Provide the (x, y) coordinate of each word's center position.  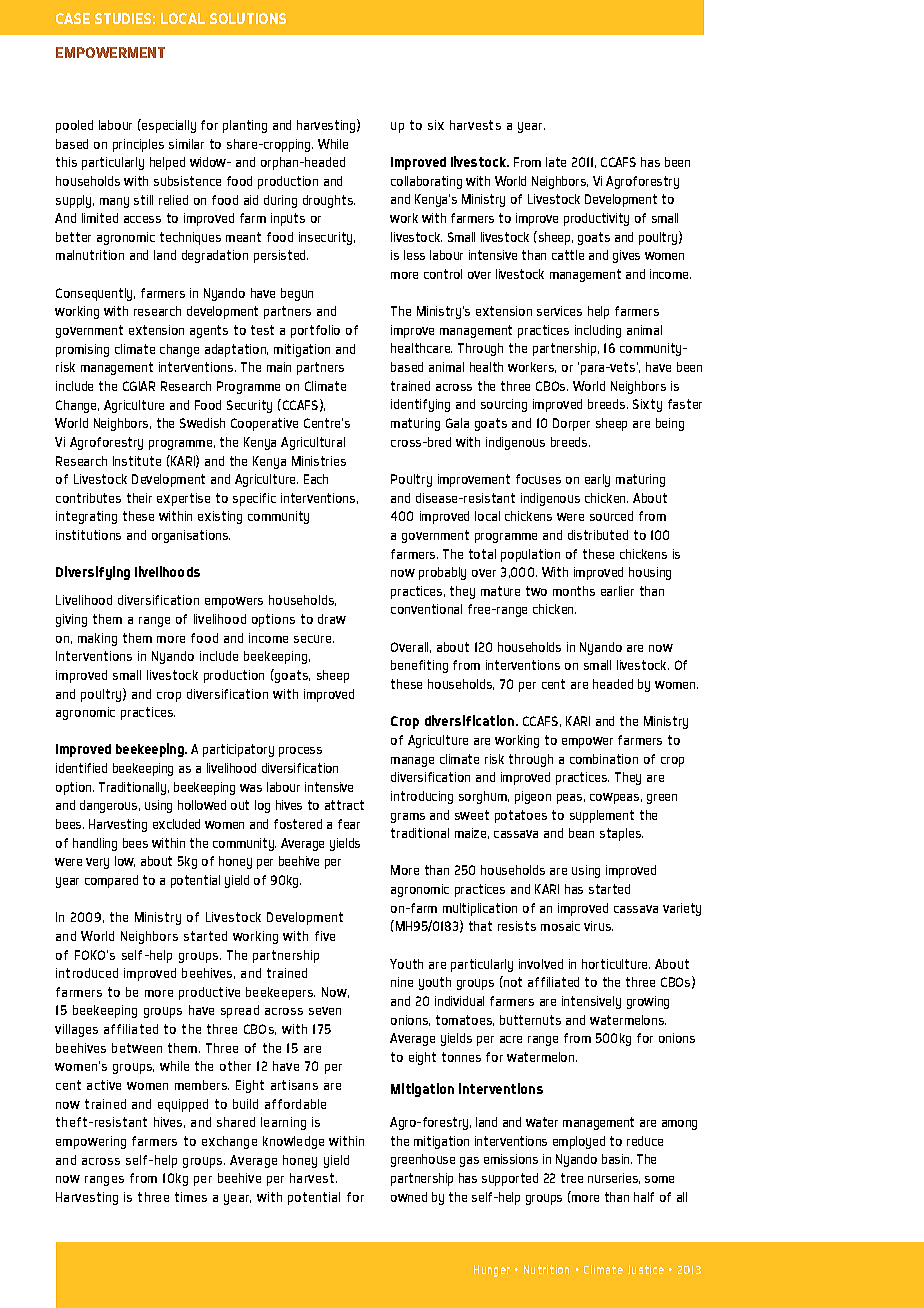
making (97, 639)
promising (82, 350)
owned (409, 1197)
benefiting (419, 666)
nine (402, 982)
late (556, 162)
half (644, 1197)
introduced (87, 973)
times (191, 1197)
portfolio (315, 331)
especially (168, 126)
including (598, 331)
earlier (617, 591)
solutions (248, 18)
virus (598, 926)
